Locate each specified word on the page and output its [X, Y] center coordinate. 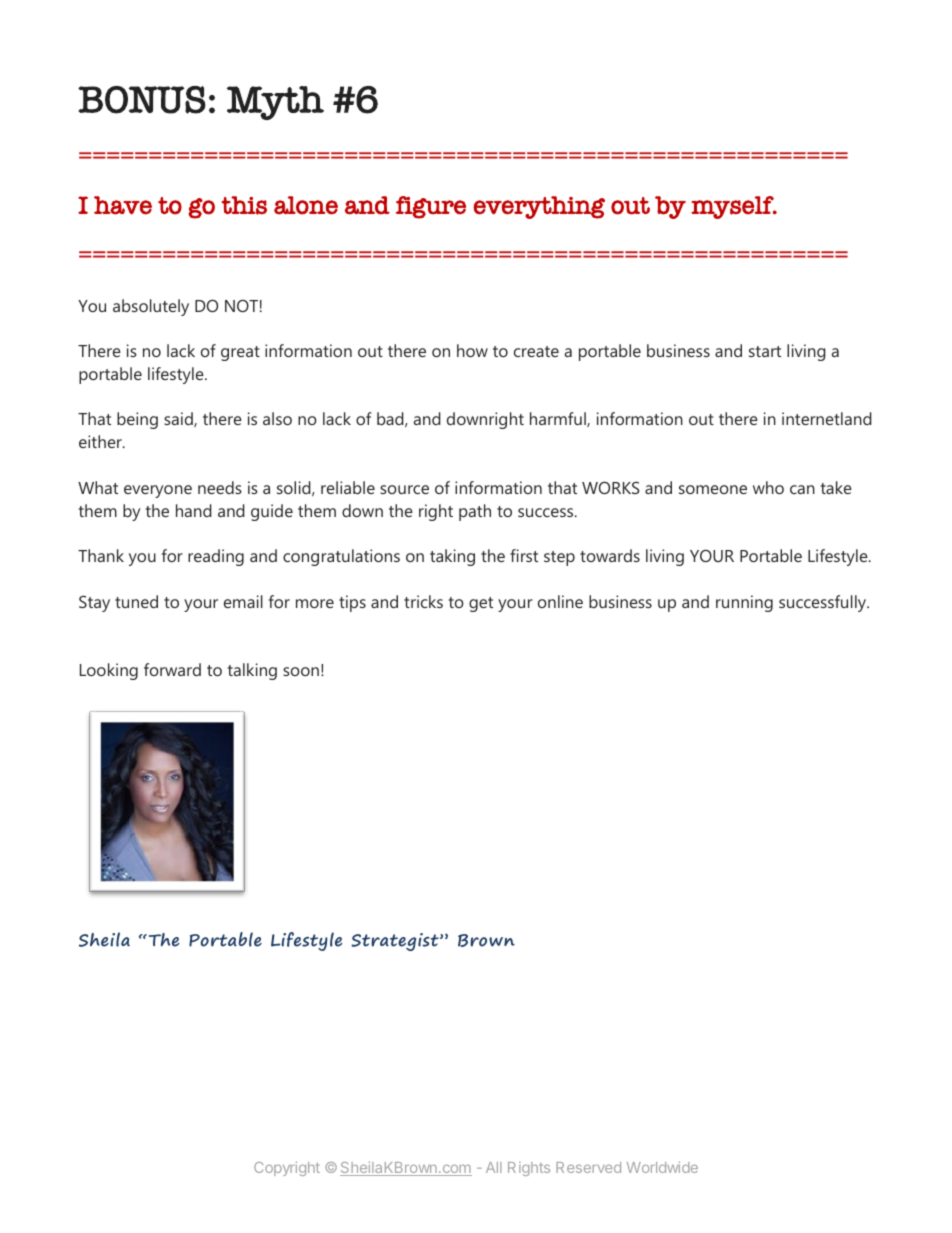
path [475, 512]
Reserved [588, 1167]
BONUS [142, 100]
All [494, 1167]
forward [172, 669]
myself [733, 207]
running [744, 603]
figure [431, 207]
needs [220, 487]
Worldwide [662, 1167]
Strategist [396, 942]
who [768, 487]
